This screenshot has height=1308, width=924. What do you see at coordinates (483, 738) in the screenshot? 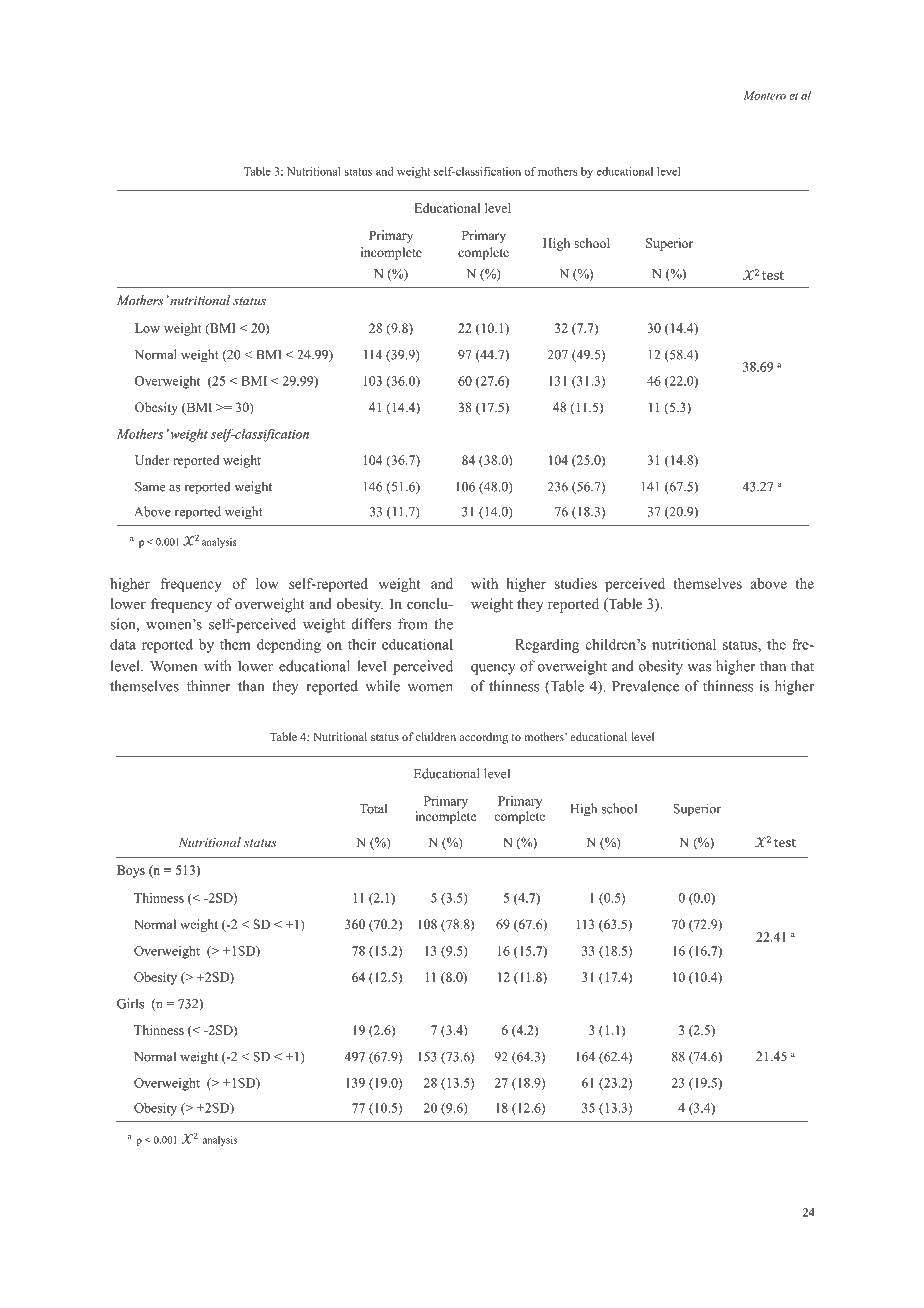
I see `according` at bounding box center [483, 738].
